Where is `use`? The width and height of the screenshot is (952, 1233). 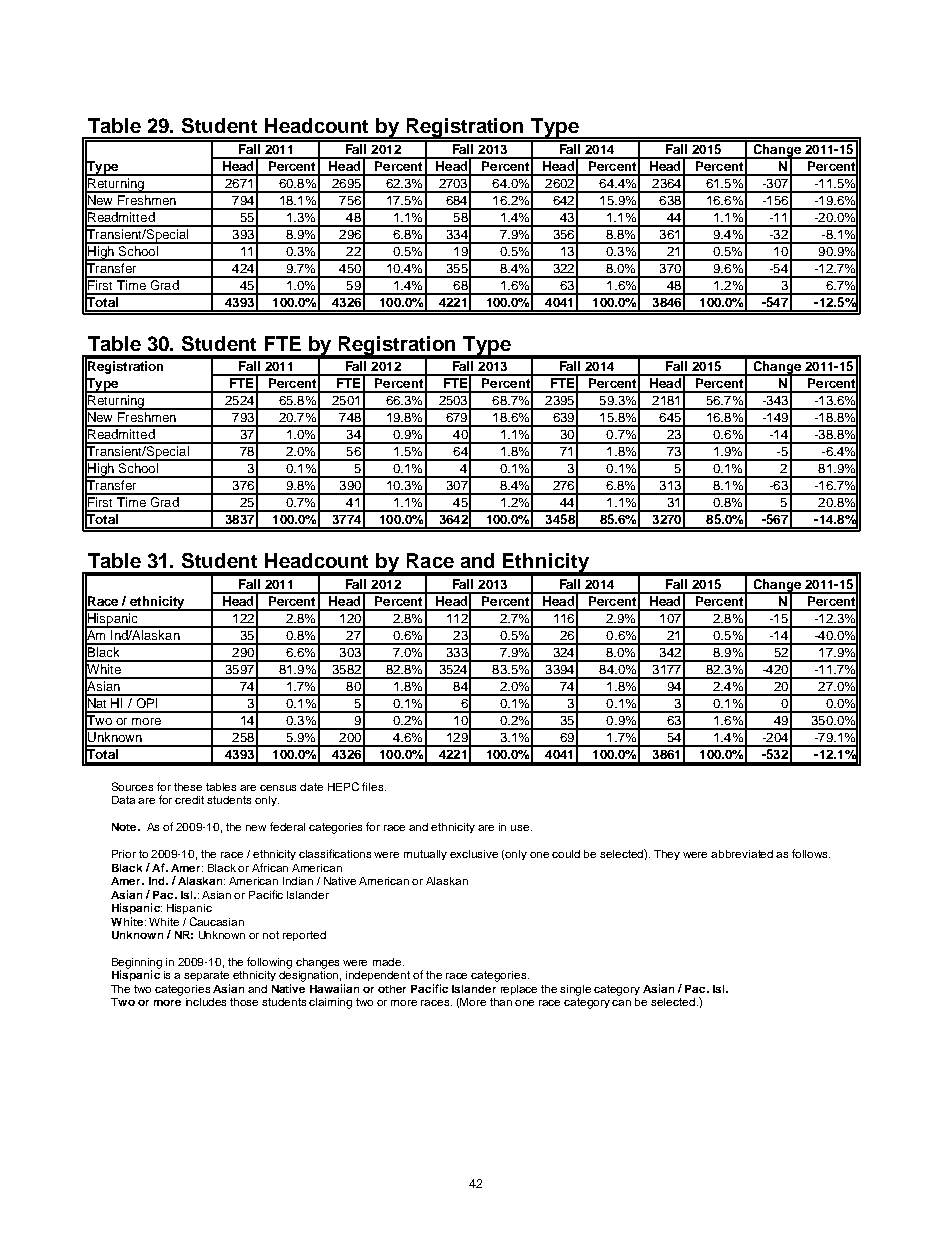 use is located at coordinates (521, 828).
